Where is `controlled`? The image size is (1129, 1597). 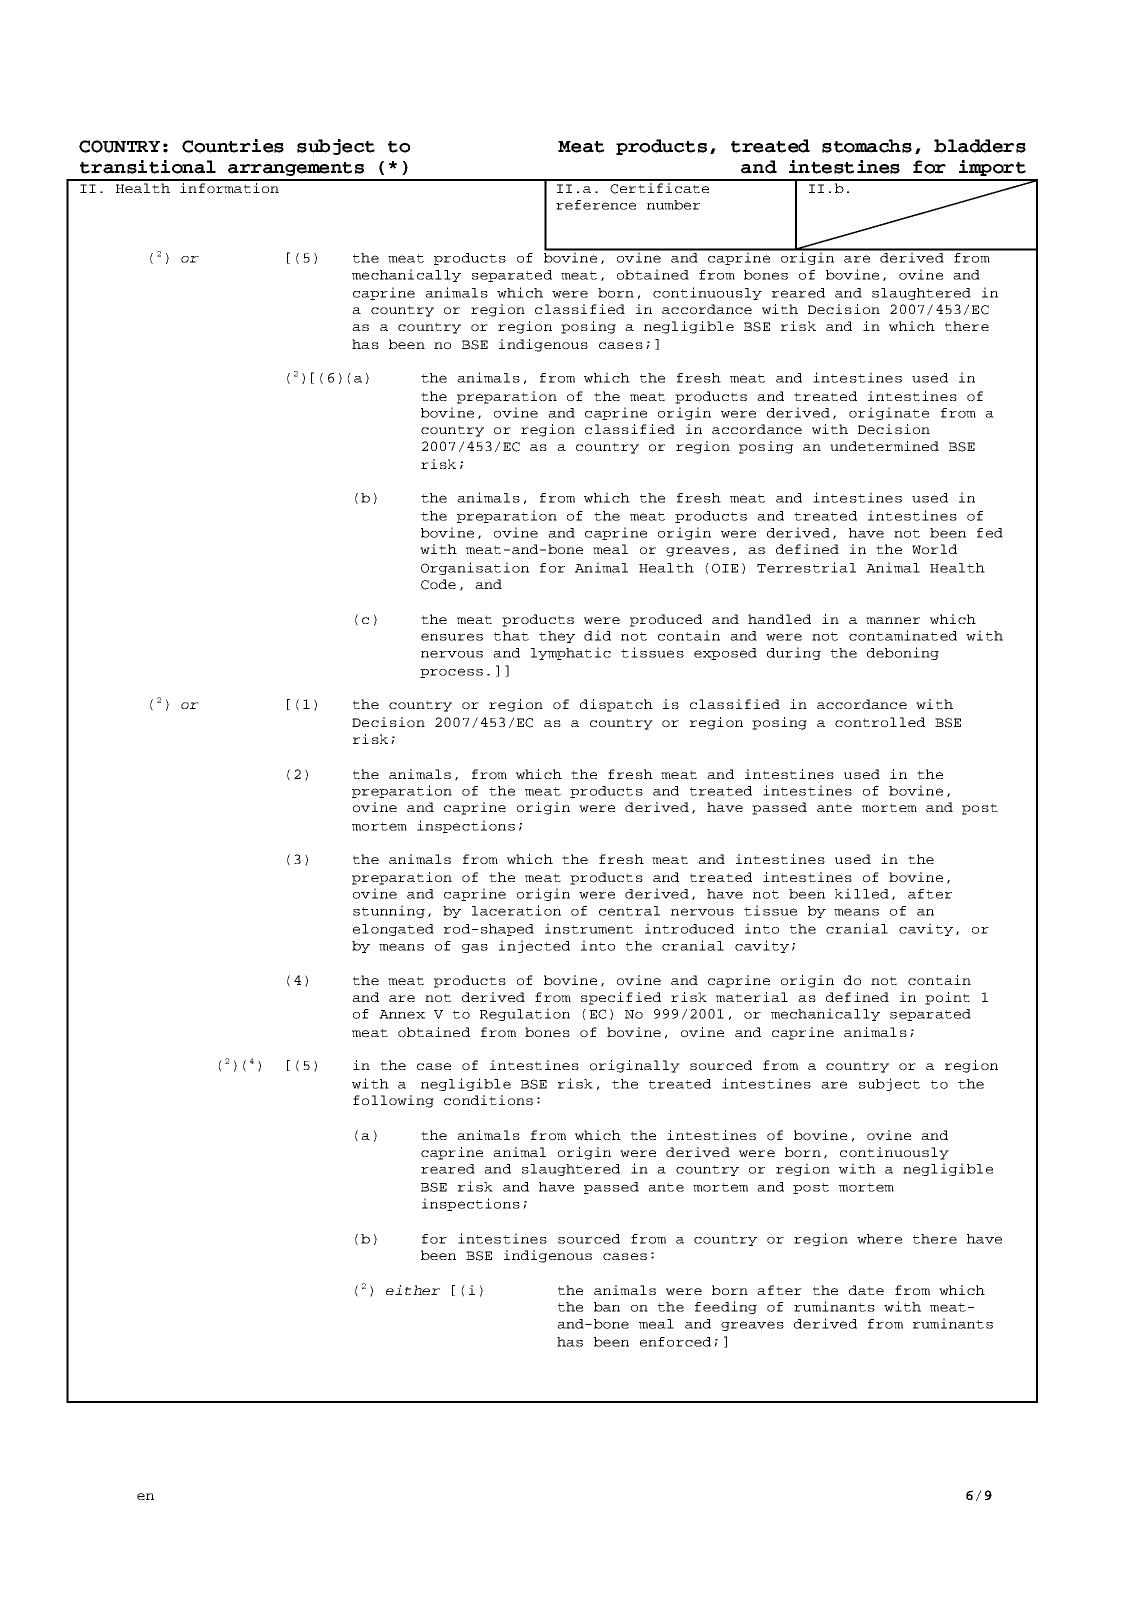 controlled is located at coordinates (880, 722).
